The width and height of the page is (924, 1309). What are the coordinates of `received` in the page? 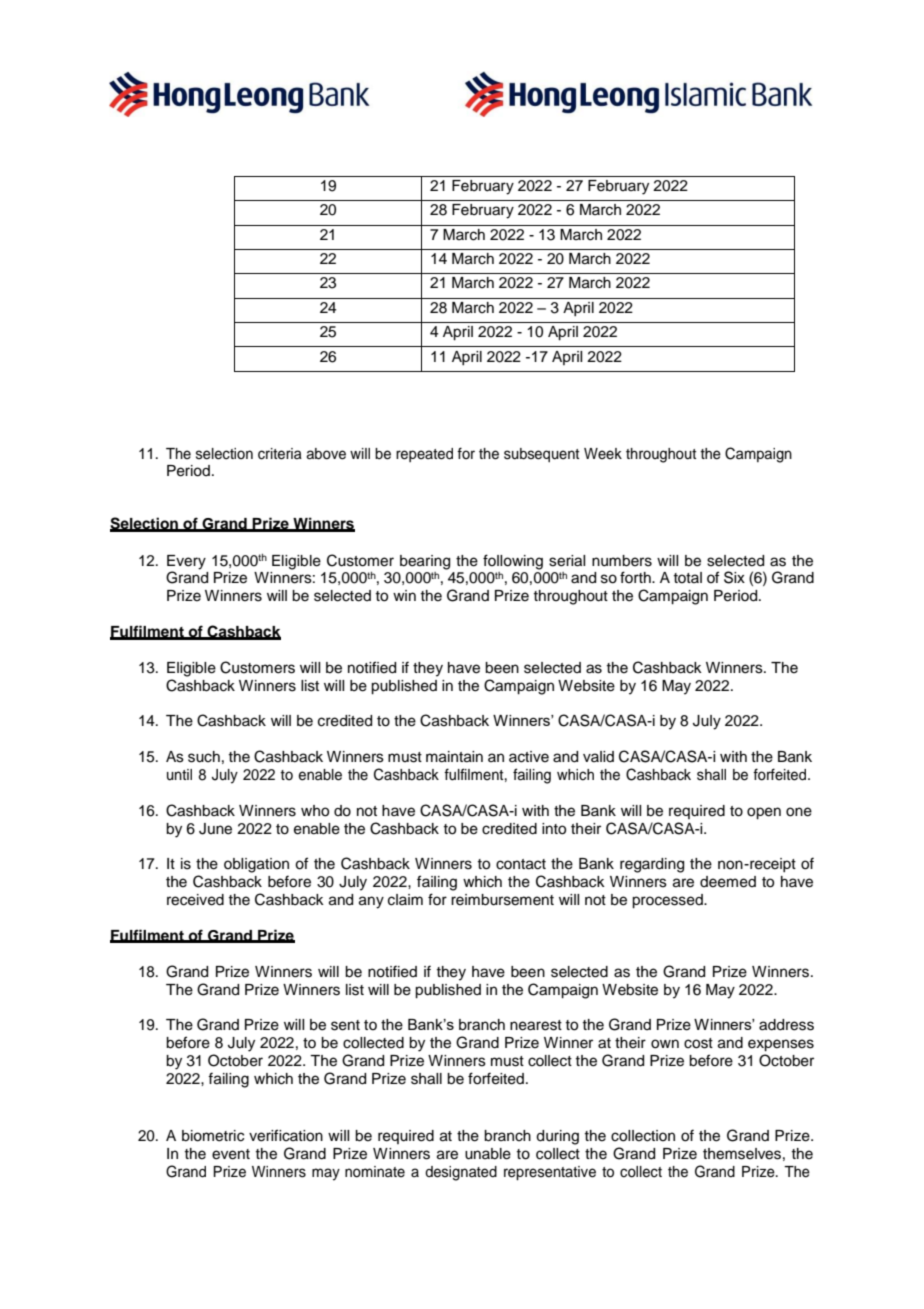 It's located at (195, 900).
